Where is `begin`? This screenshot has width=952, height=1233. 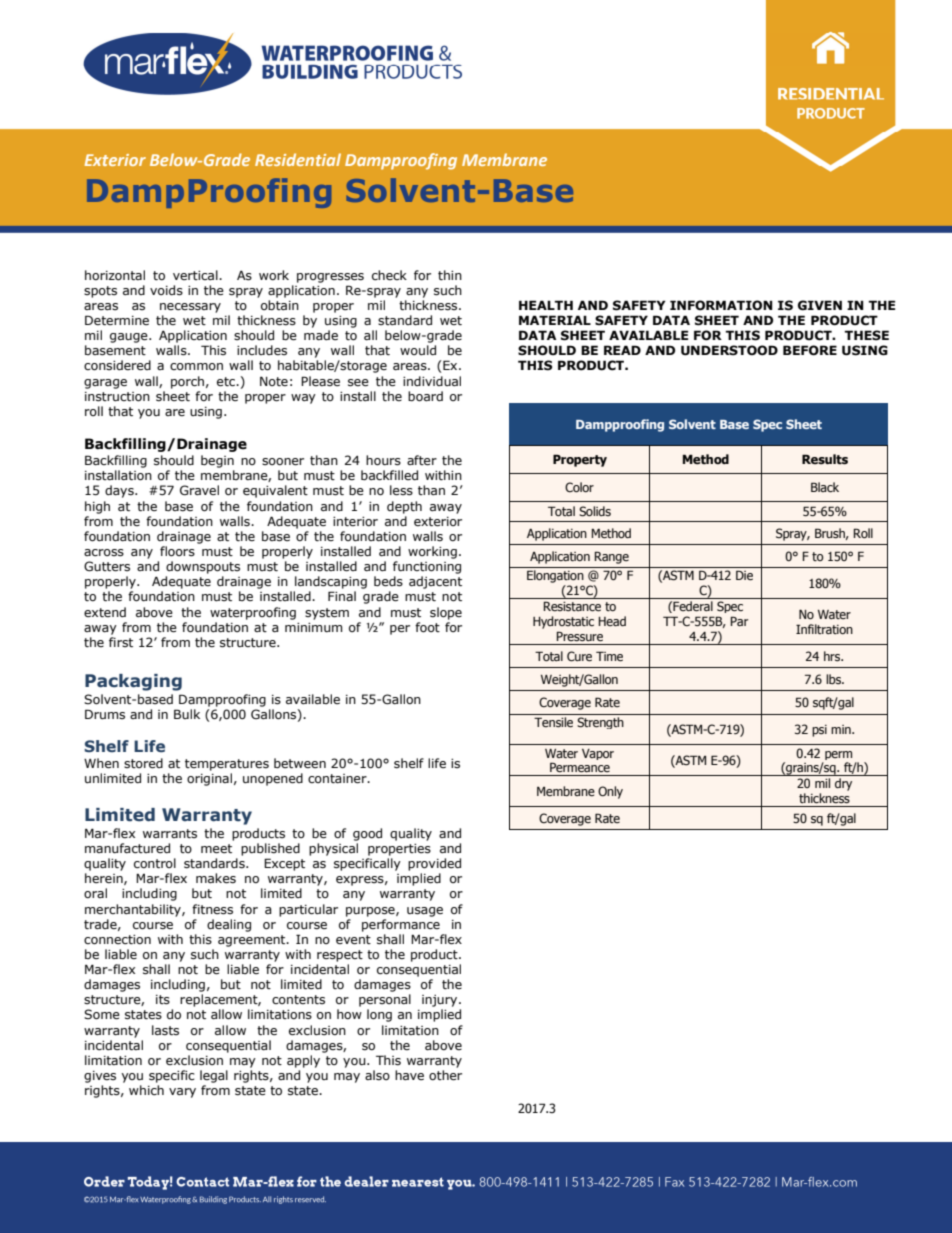 begin is located at coordinates (217, 461).
